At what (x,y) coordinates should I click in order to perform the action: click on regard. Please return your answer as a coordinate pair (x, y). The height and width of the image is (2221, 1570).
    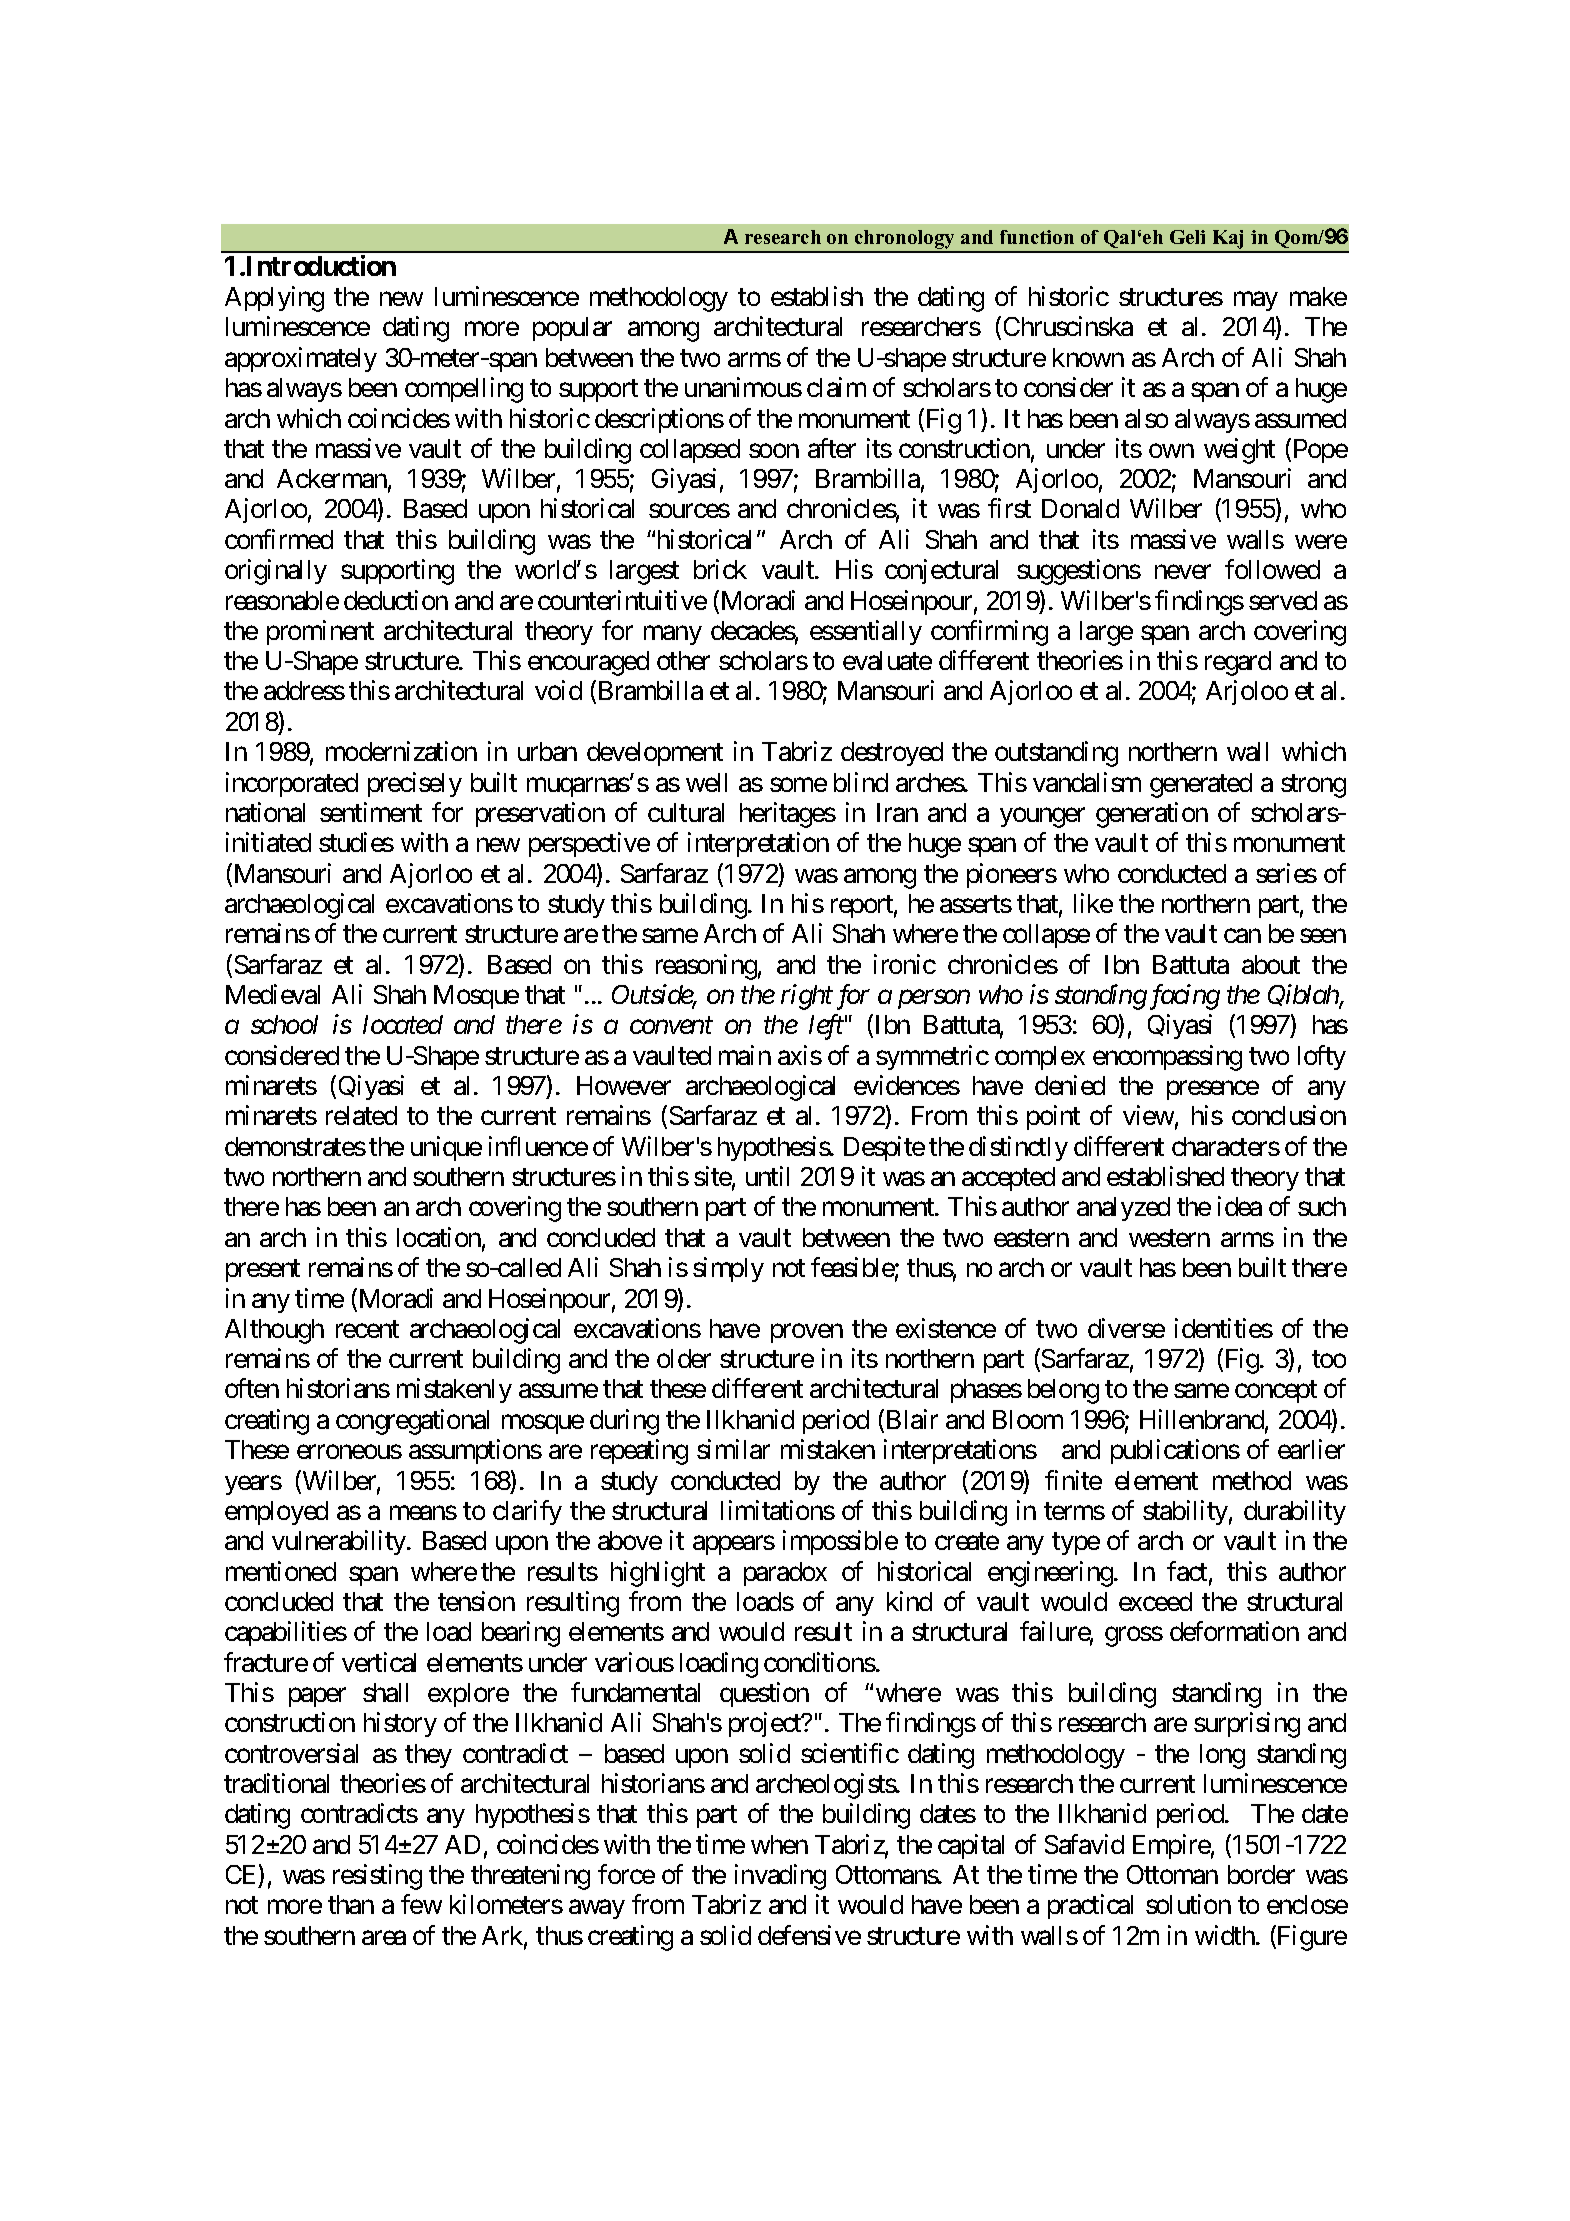
    Looking at the image, I should click on (1238, 663).
